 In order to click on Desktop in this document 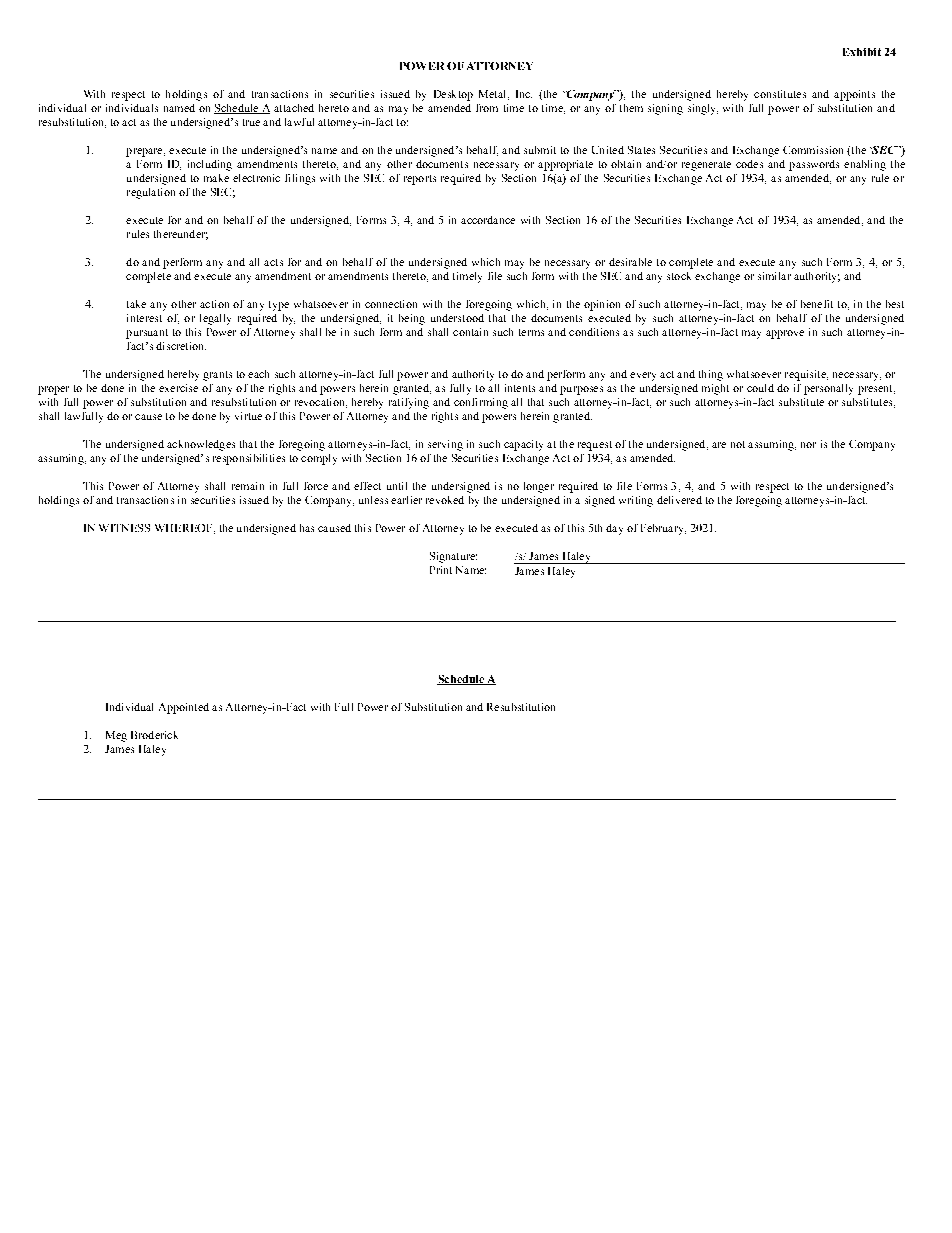, I will do `click(453, 95)`.
